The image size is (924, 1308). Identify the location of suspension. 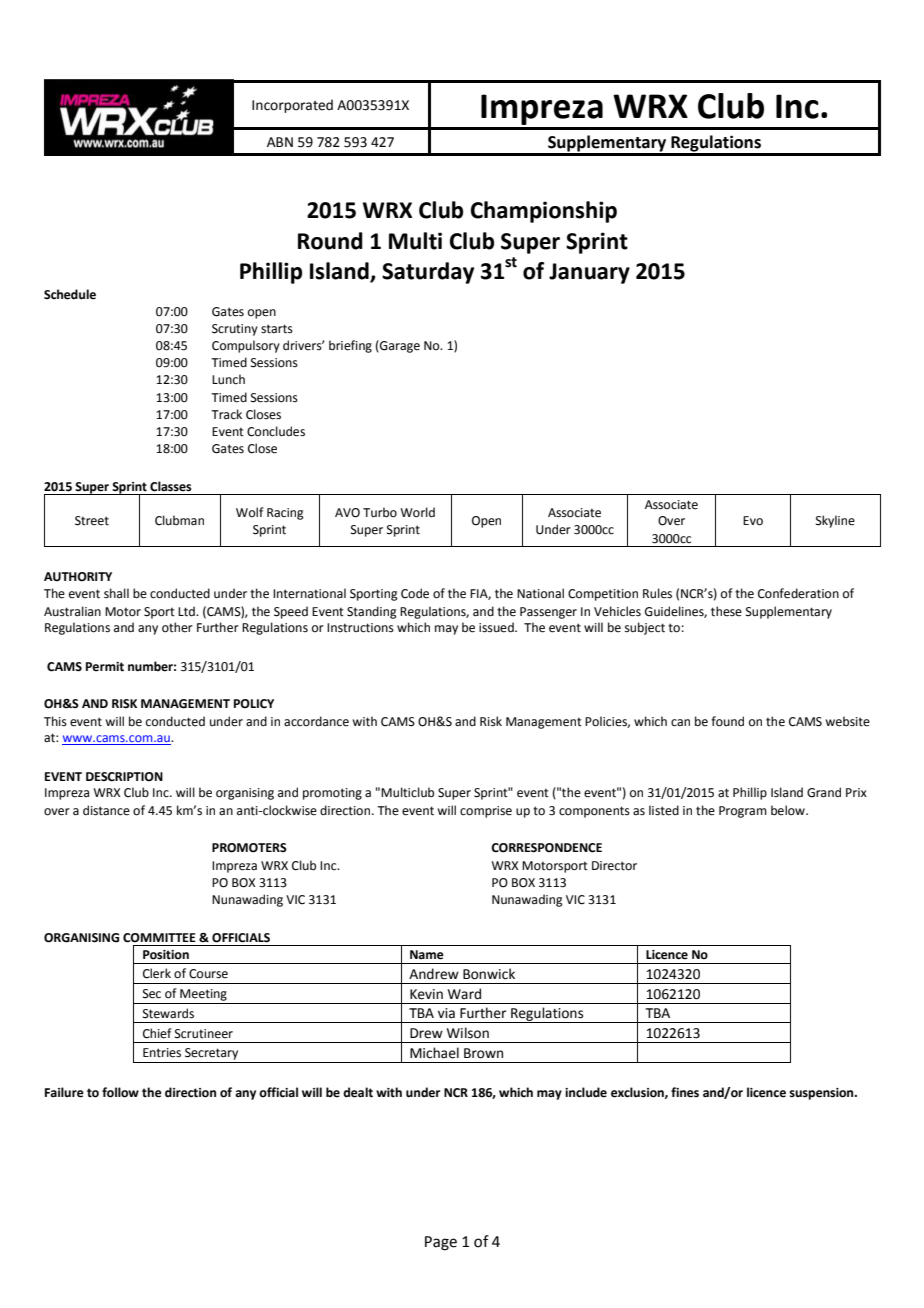
(822, 1094).
